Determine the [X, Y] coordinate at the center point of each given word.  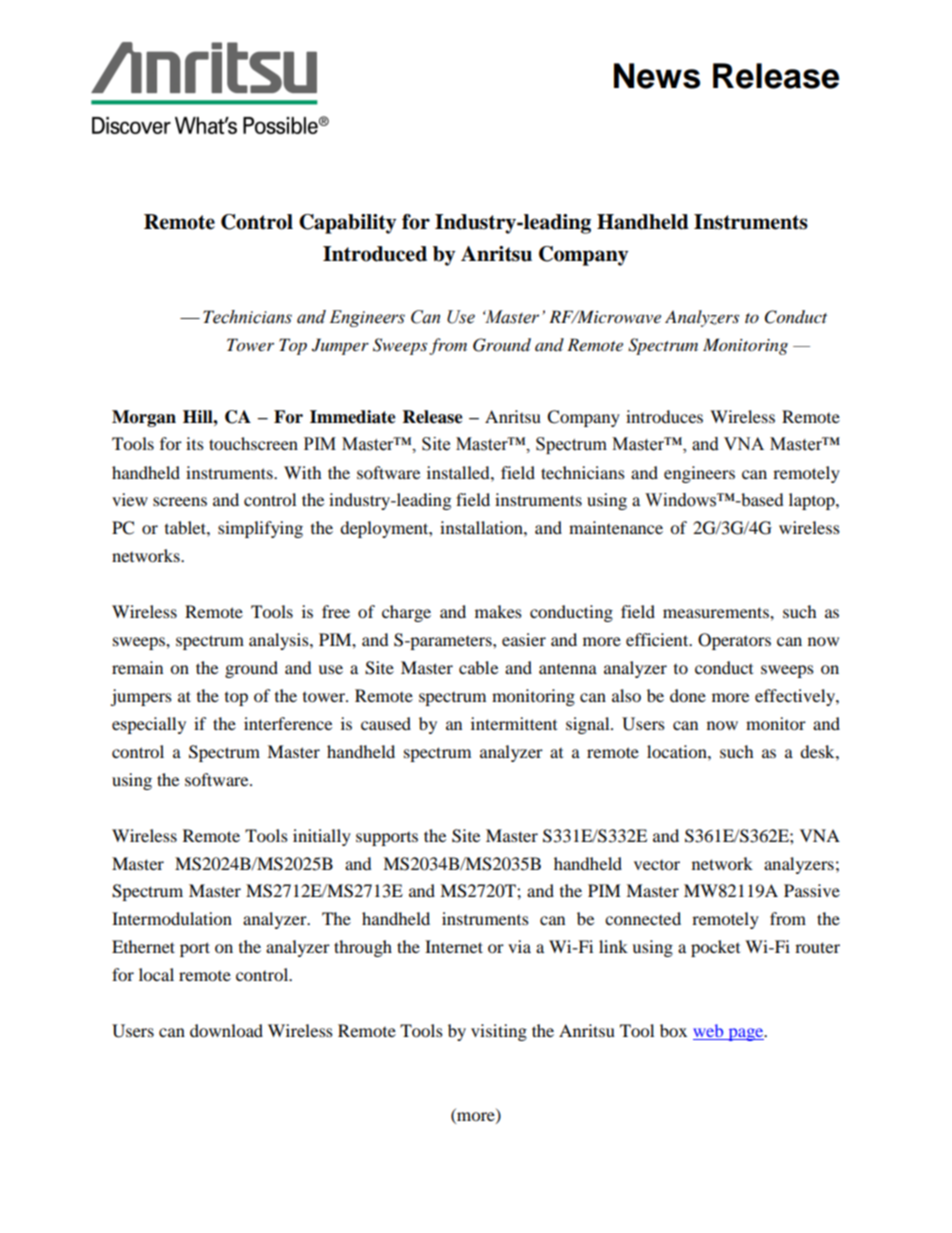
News [657, 76]
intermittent [514, 723]
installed [459, 472]
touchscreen [253, 443]
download [226, 1030]
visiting [499, 1032]
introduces [664, 416]
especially [149, 725]
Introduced [375, 254]
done [688, 695]
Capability [347, 224]
